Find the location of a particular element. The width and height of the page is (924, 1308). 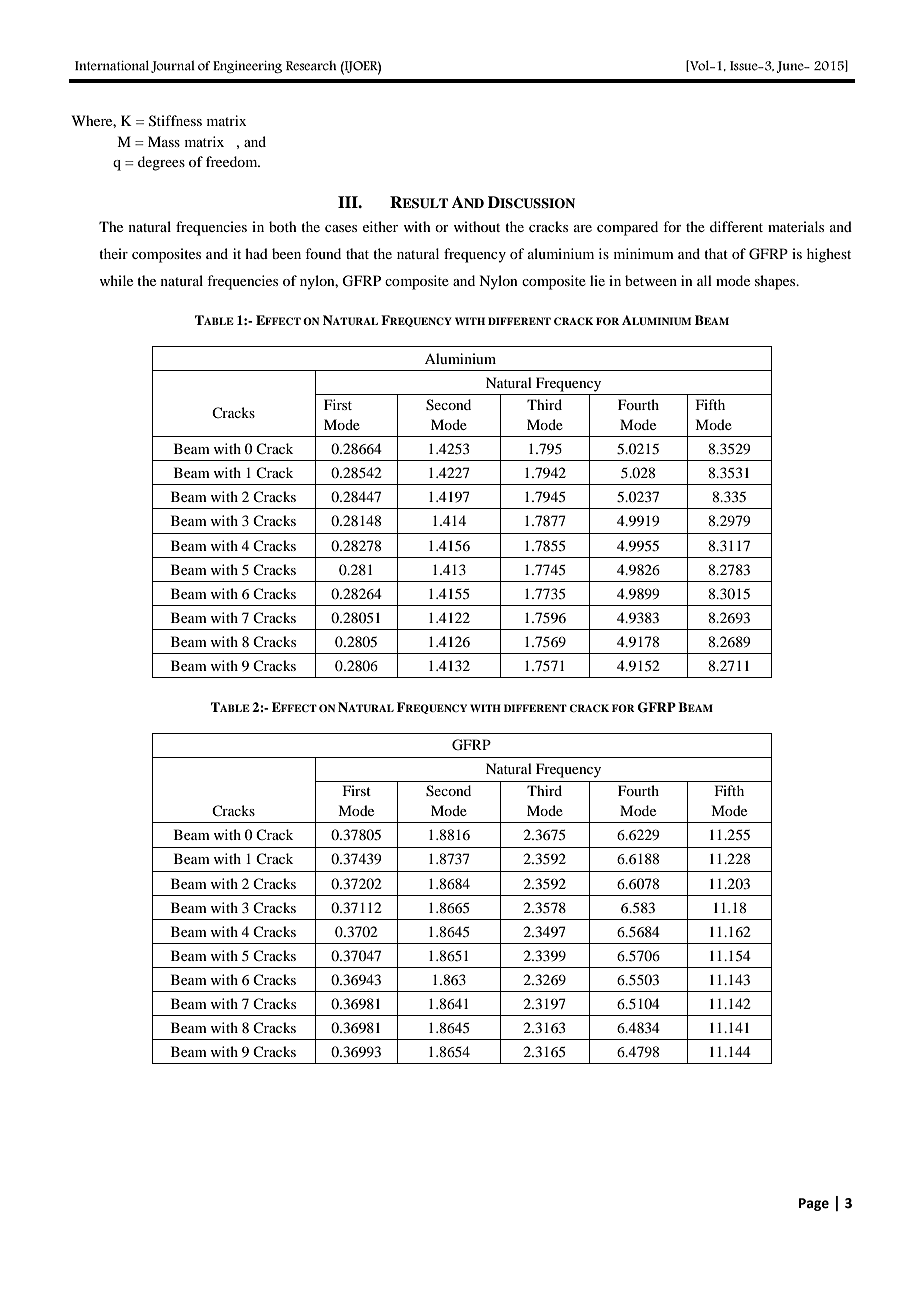

Research is located at coordinates (311, 65).
